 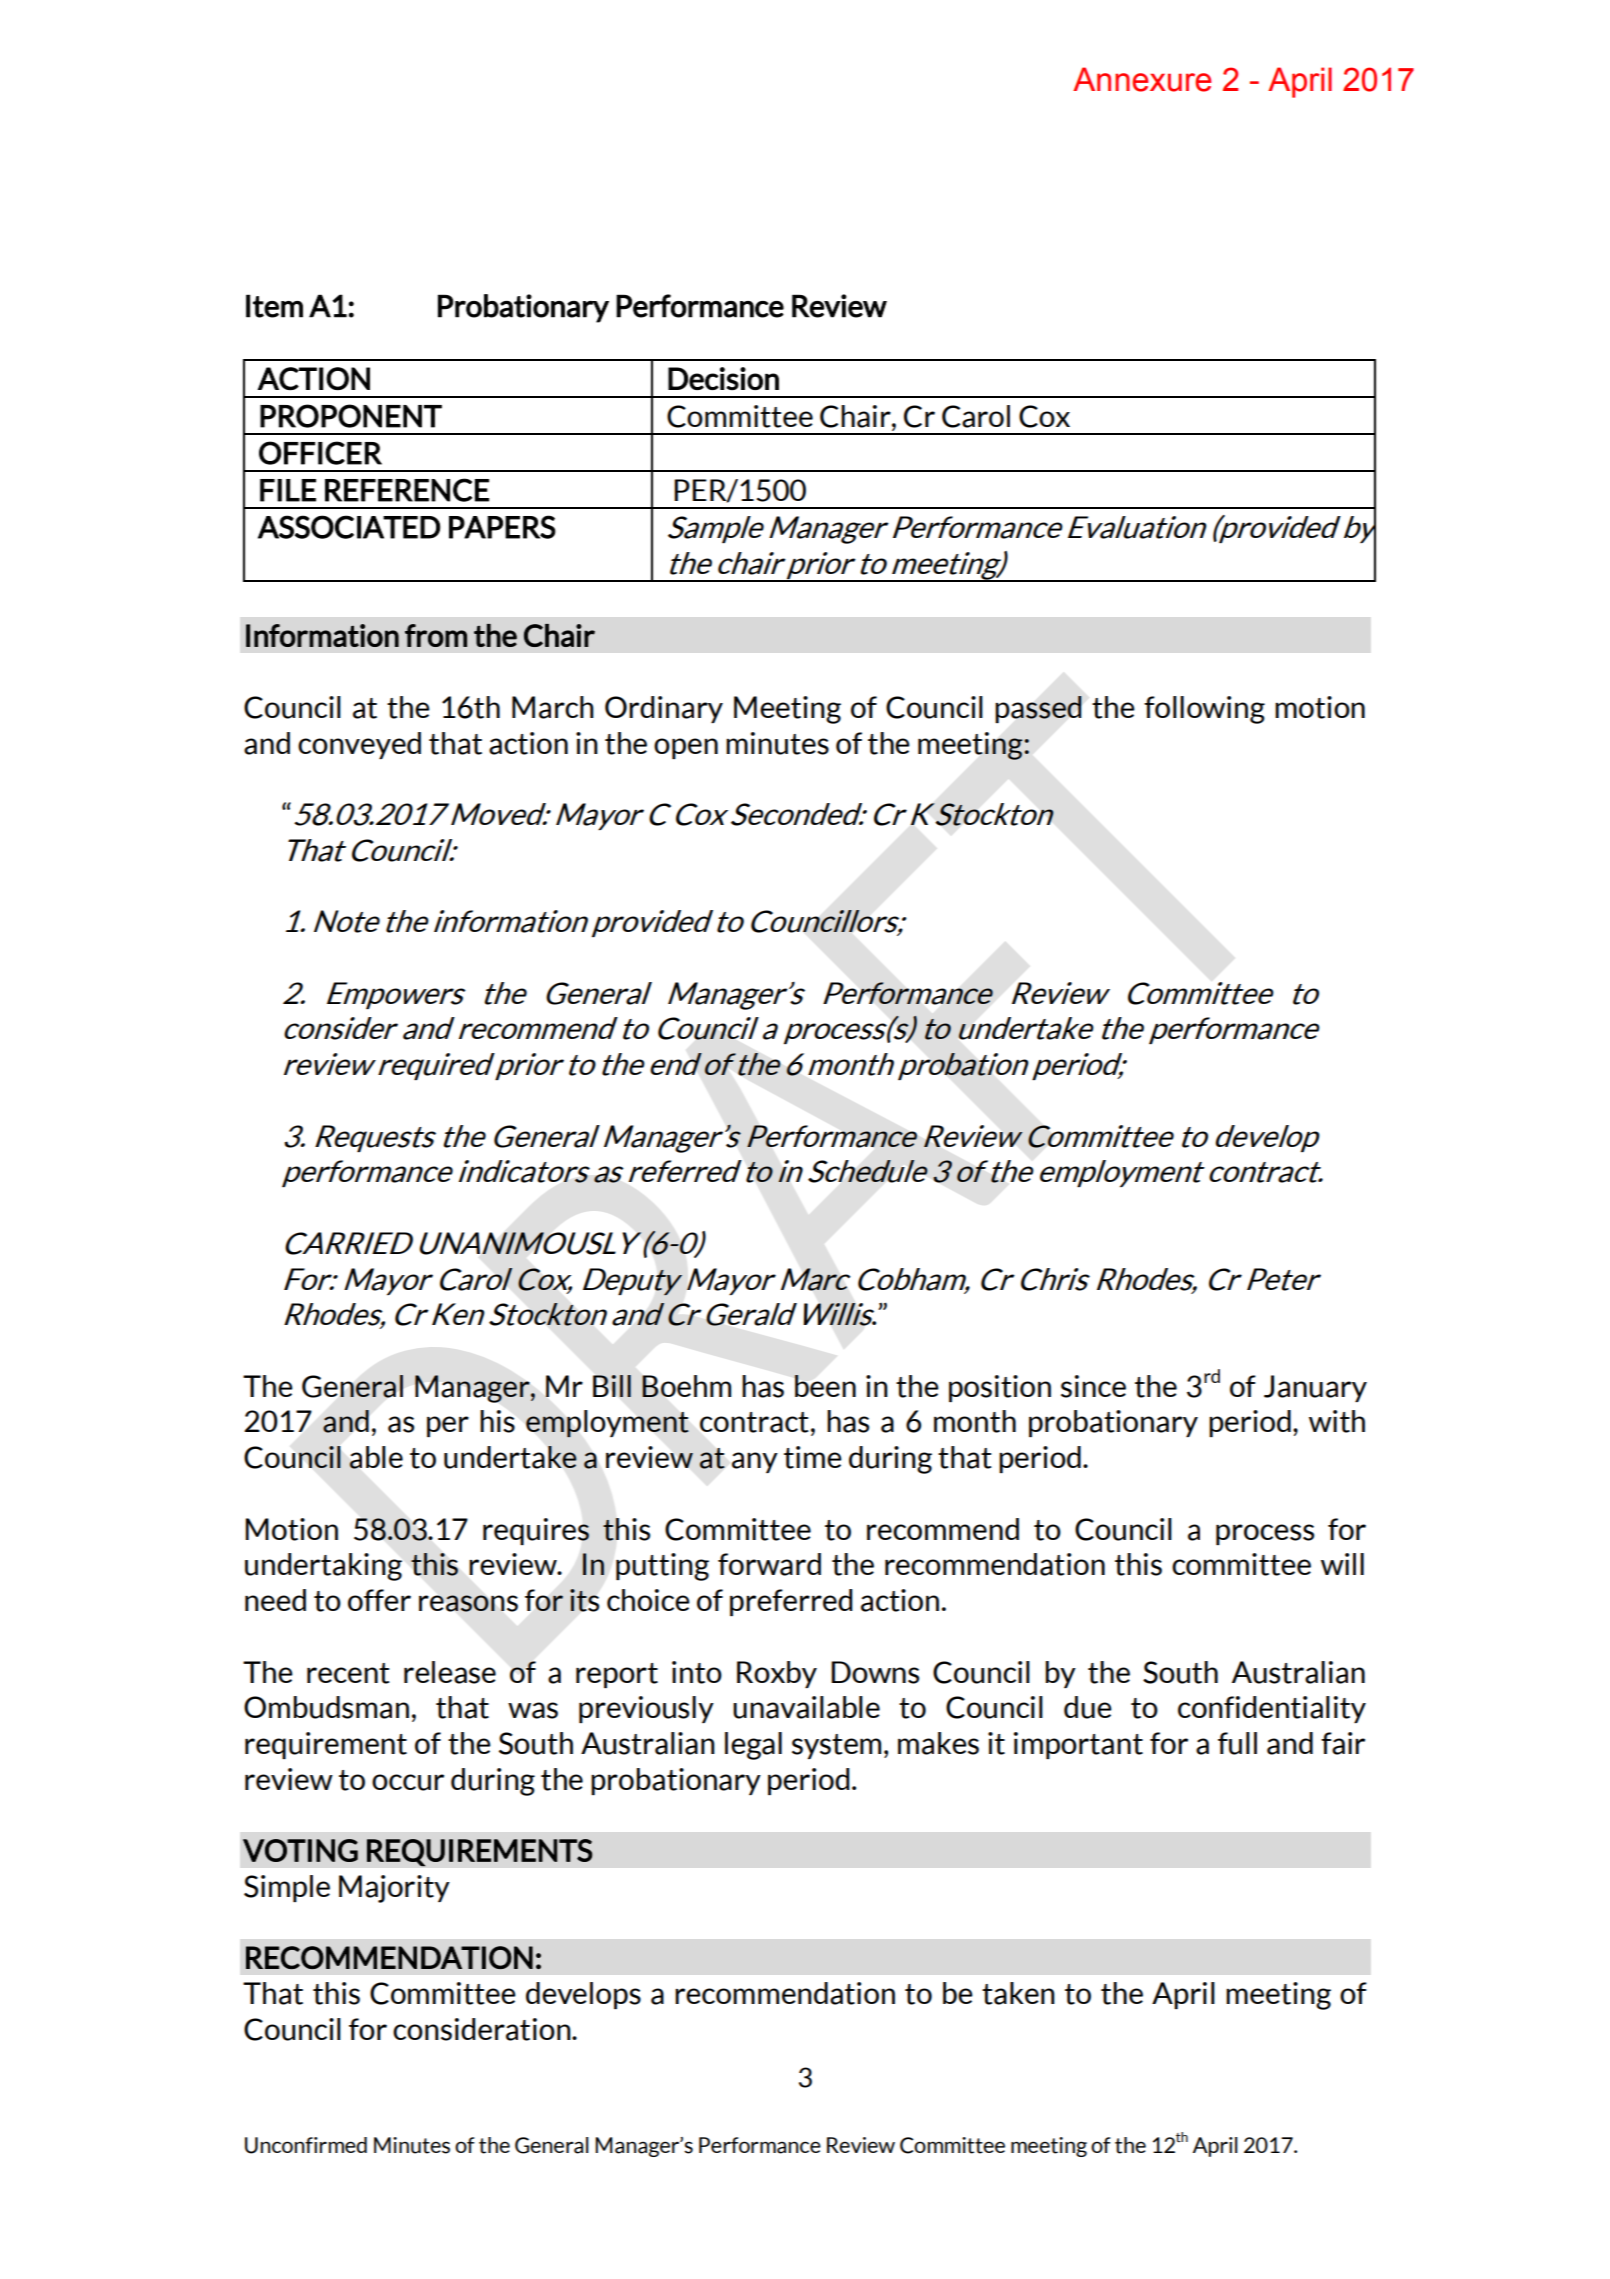 What do you see at coordinates (813, 1457) in the screenshot?
I see `time` at bounding box center [813, 1457].
